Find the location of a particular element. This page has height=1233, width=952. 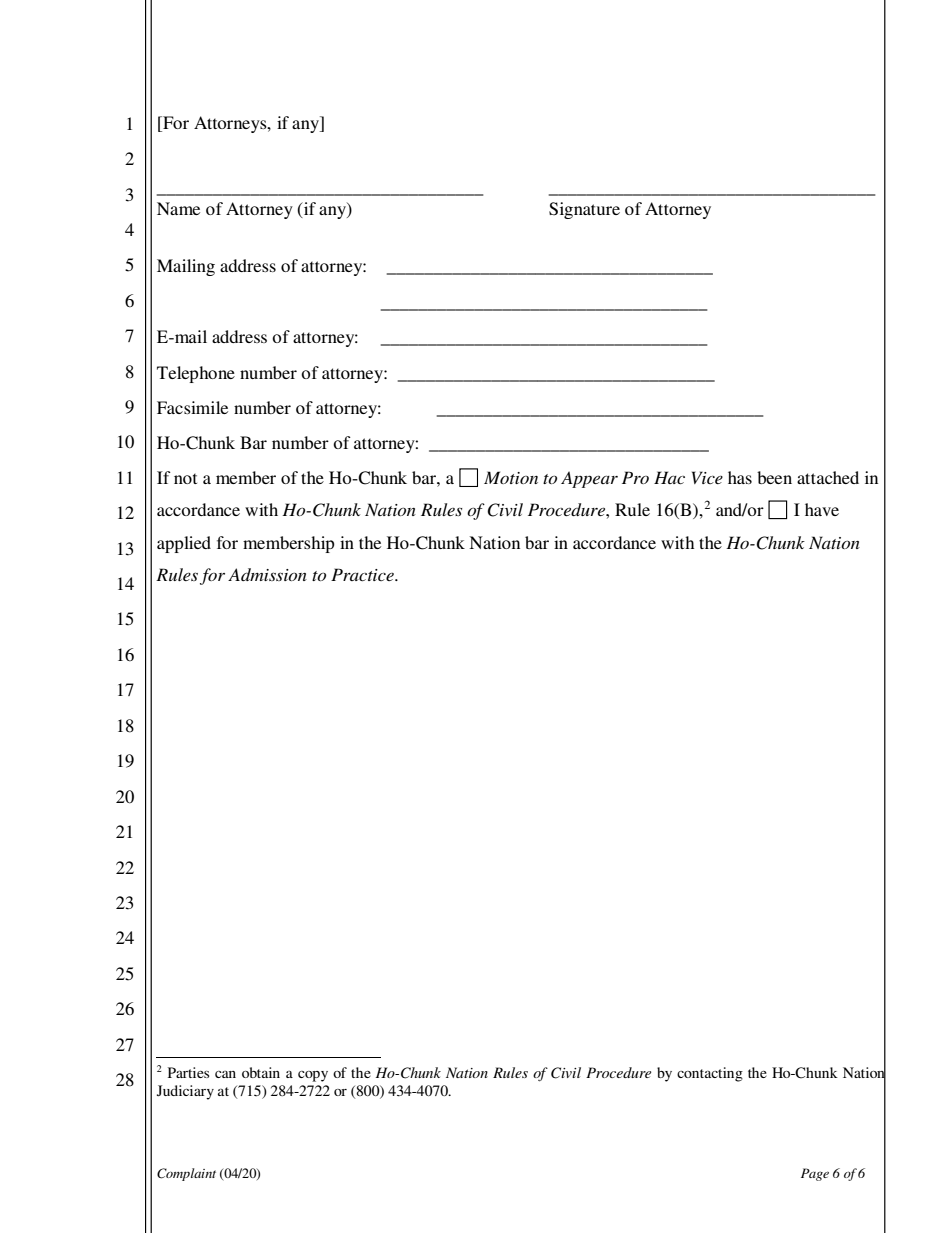

copy is located at coordinates (313, 1076).
